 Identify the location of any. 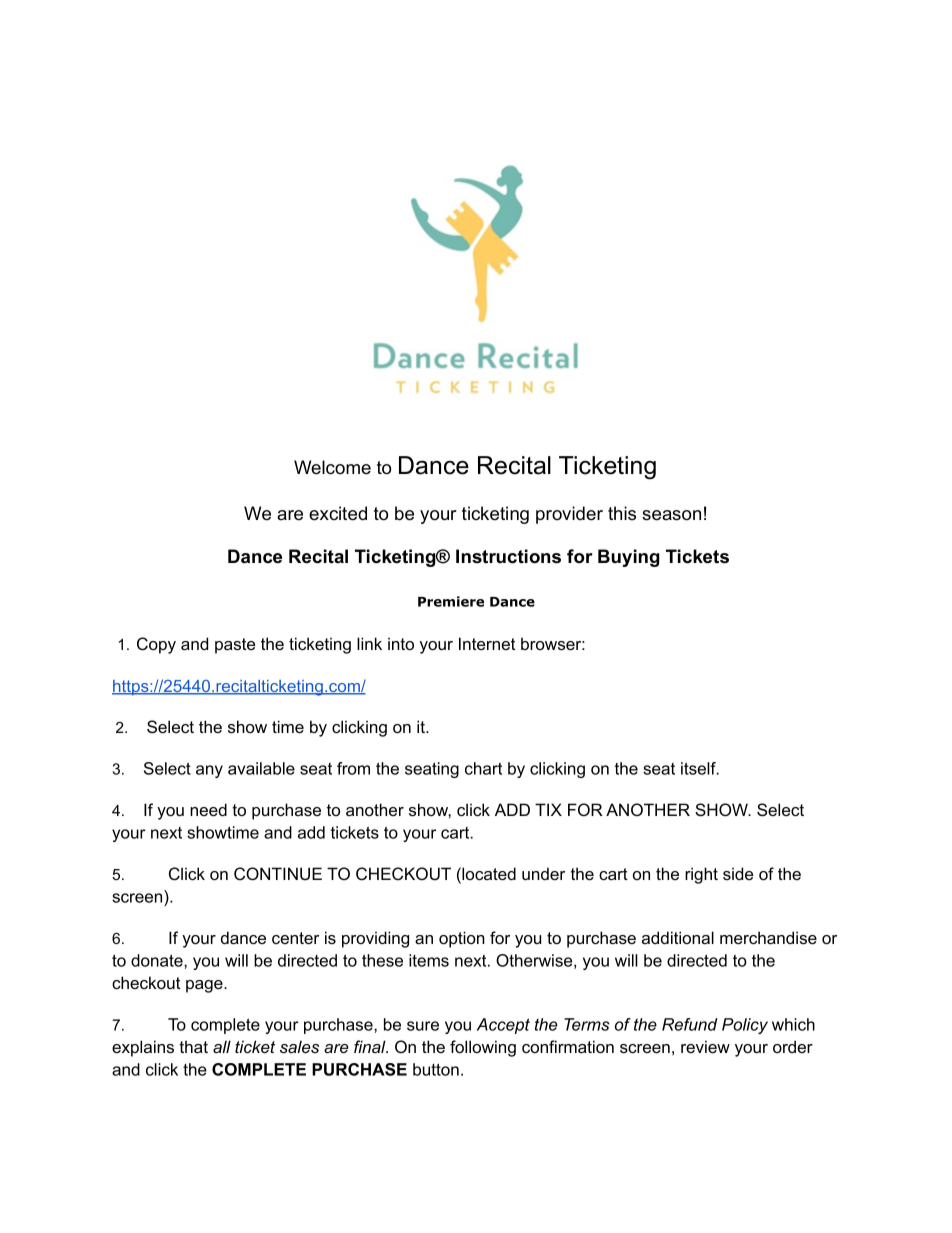
(209, 771).
